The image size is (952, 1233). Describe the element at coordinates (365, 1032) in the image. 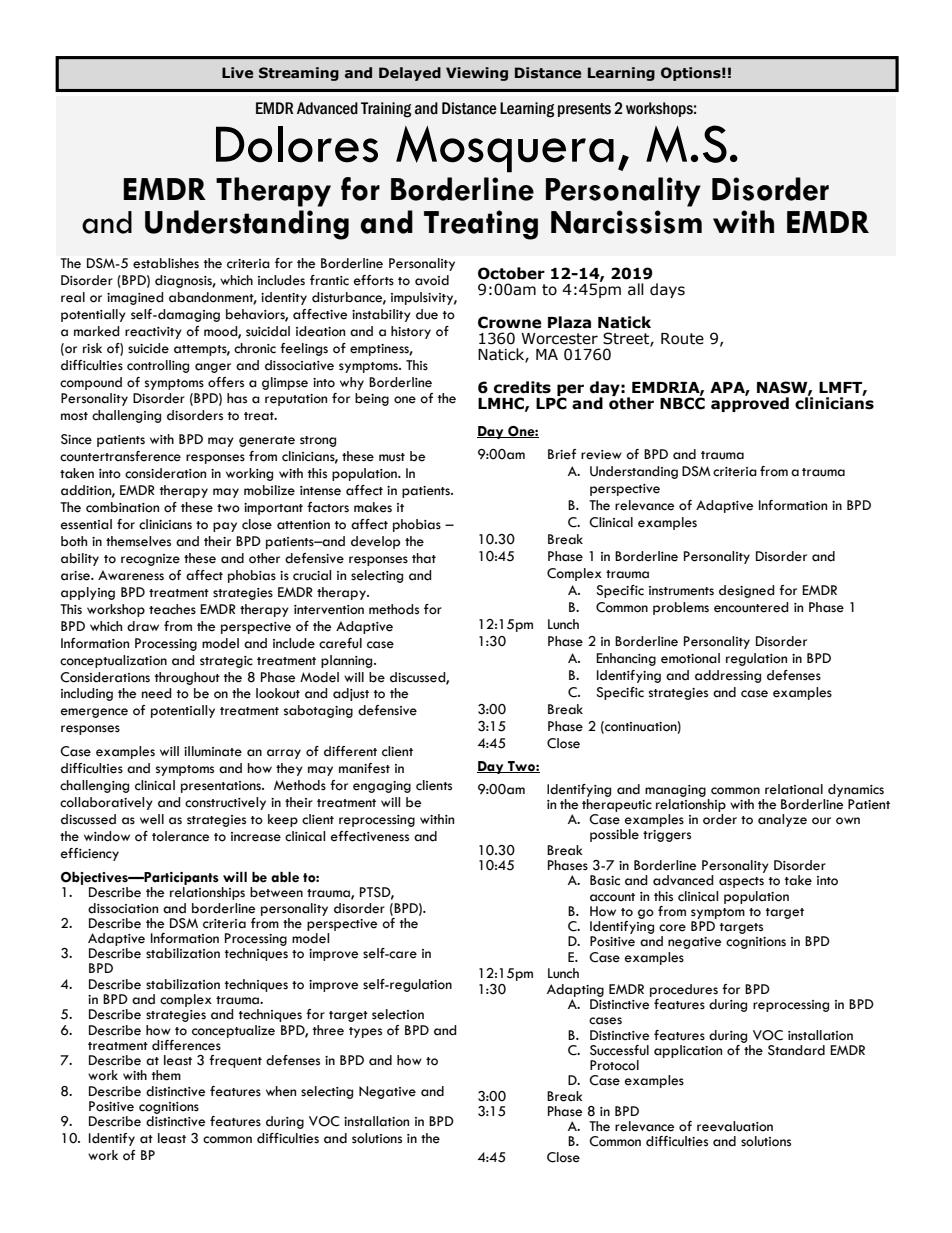

I see `types` at that location.
